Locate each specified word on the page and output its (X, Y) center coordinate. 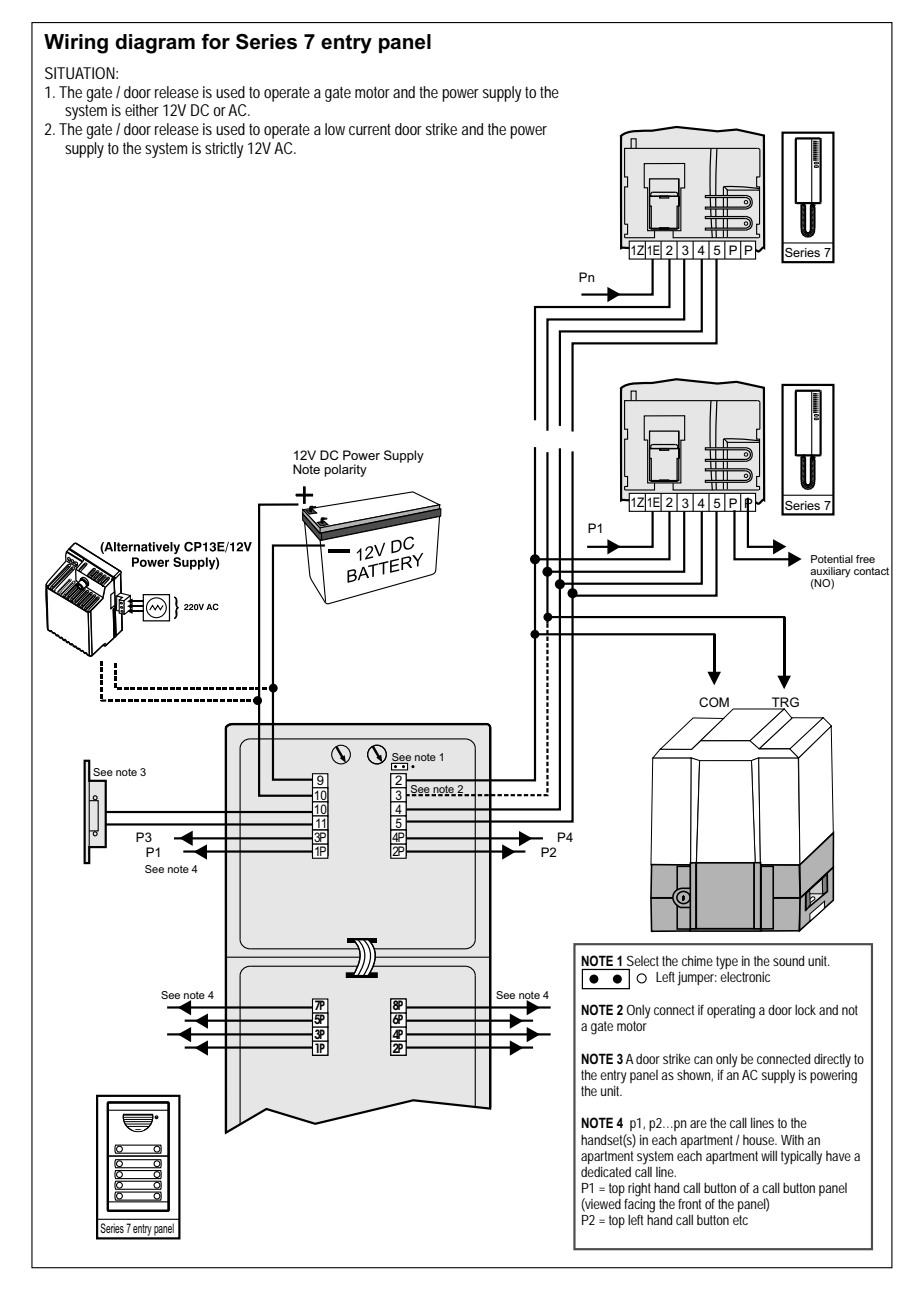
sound (788, 960)
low (335, 129)
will (769, 1155)
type (727, 963)
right (639, 1190)
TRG (784, 703)
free (865, 559)
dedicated (606, 1172)
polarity (345, 470)
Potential (832, 559)
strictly (224, 150)
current (370, 129)
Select (643, 960)
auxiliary (830, 573)
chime (697, 960)
